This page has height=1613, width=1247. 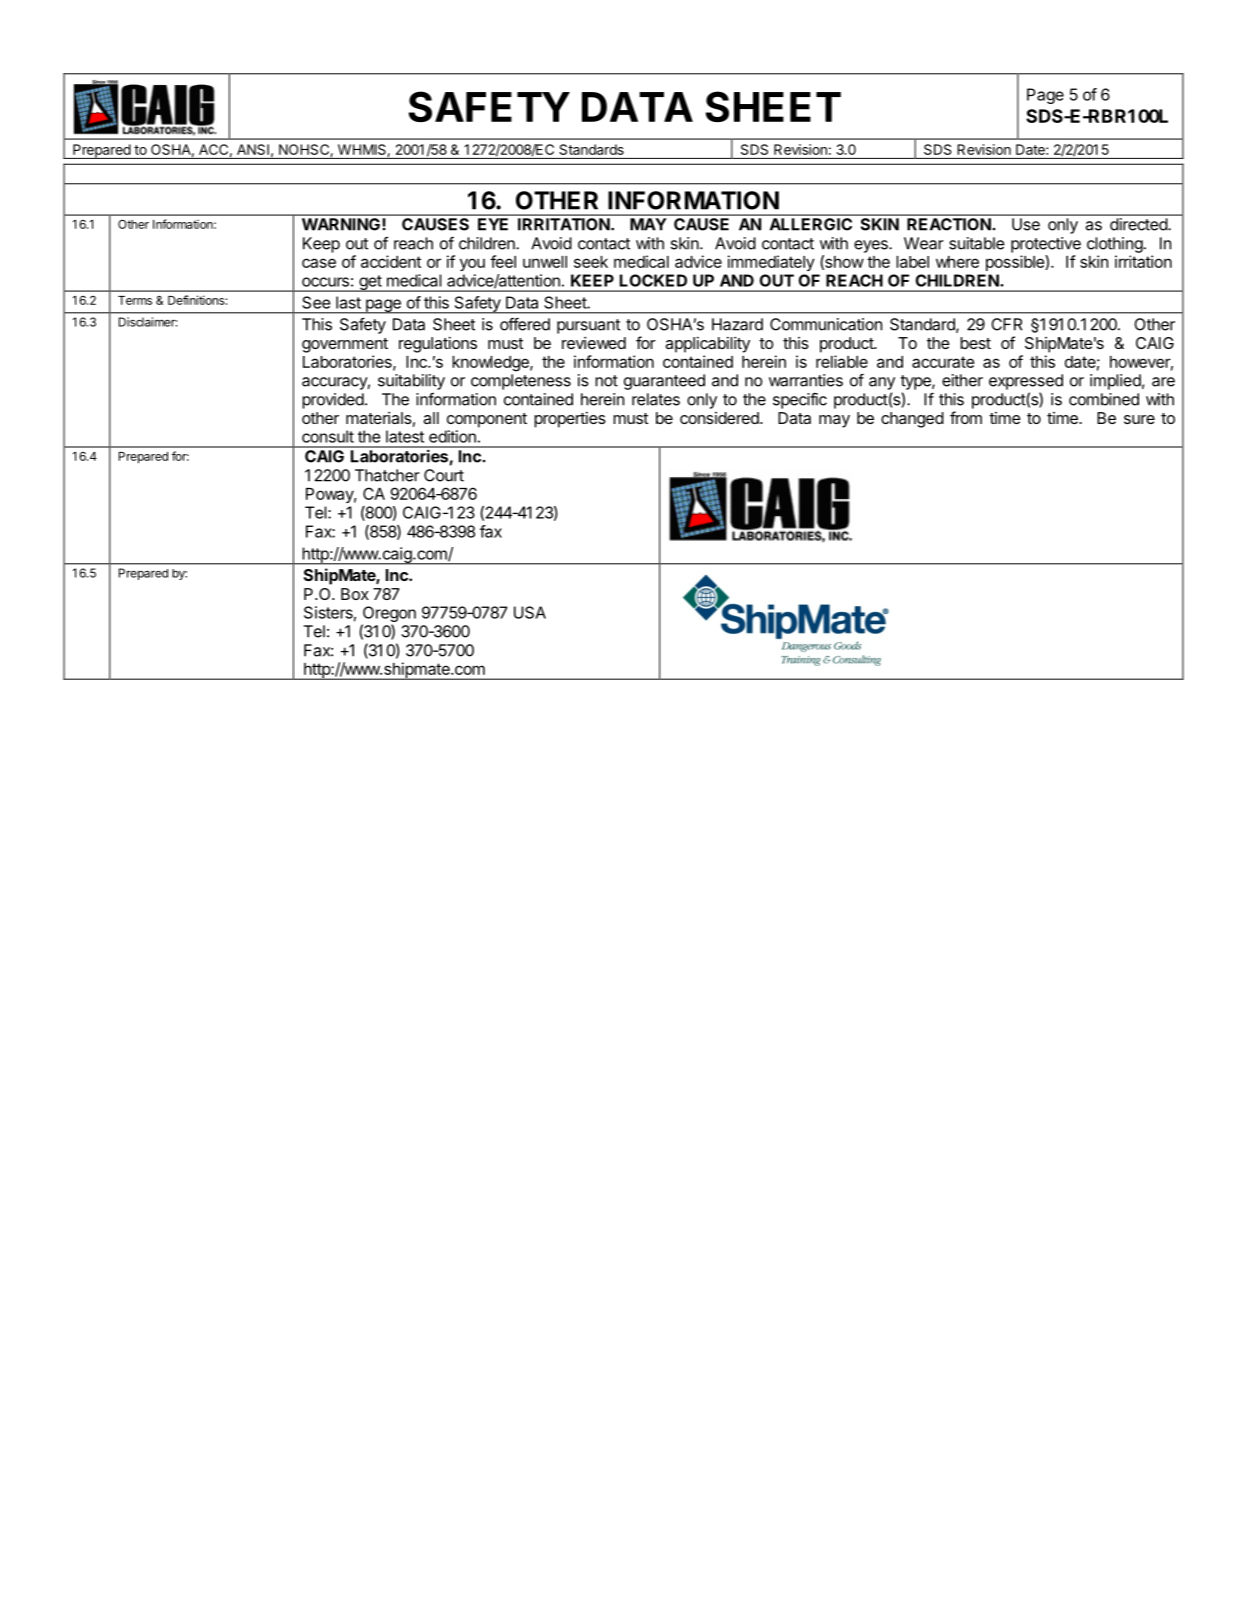 What do you see at coordinates (387, 475) in the page?
I see `Thatcher` at bounding box center [387, 475].
